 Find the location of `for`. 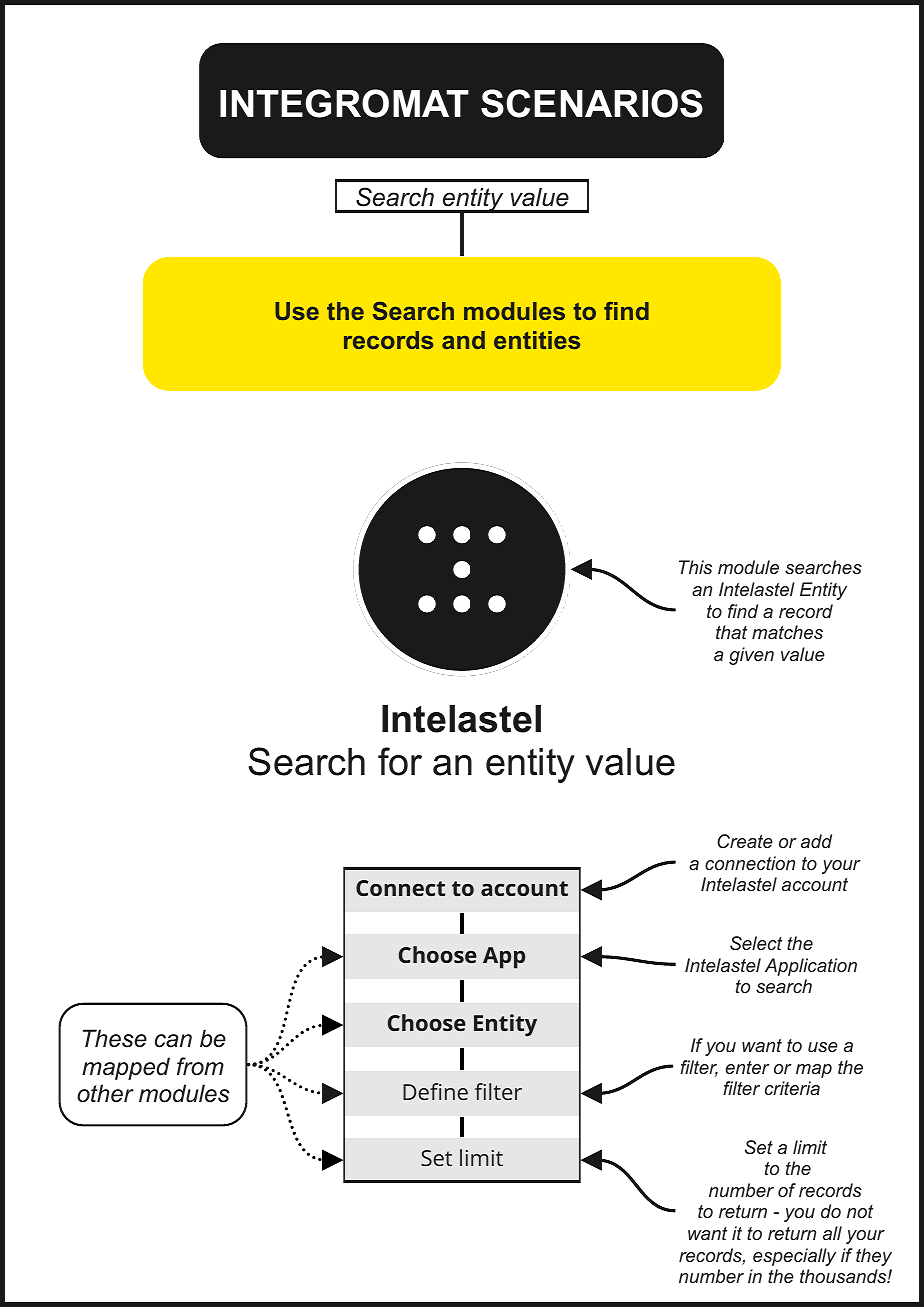

for is located at coordinates (400, 761).
